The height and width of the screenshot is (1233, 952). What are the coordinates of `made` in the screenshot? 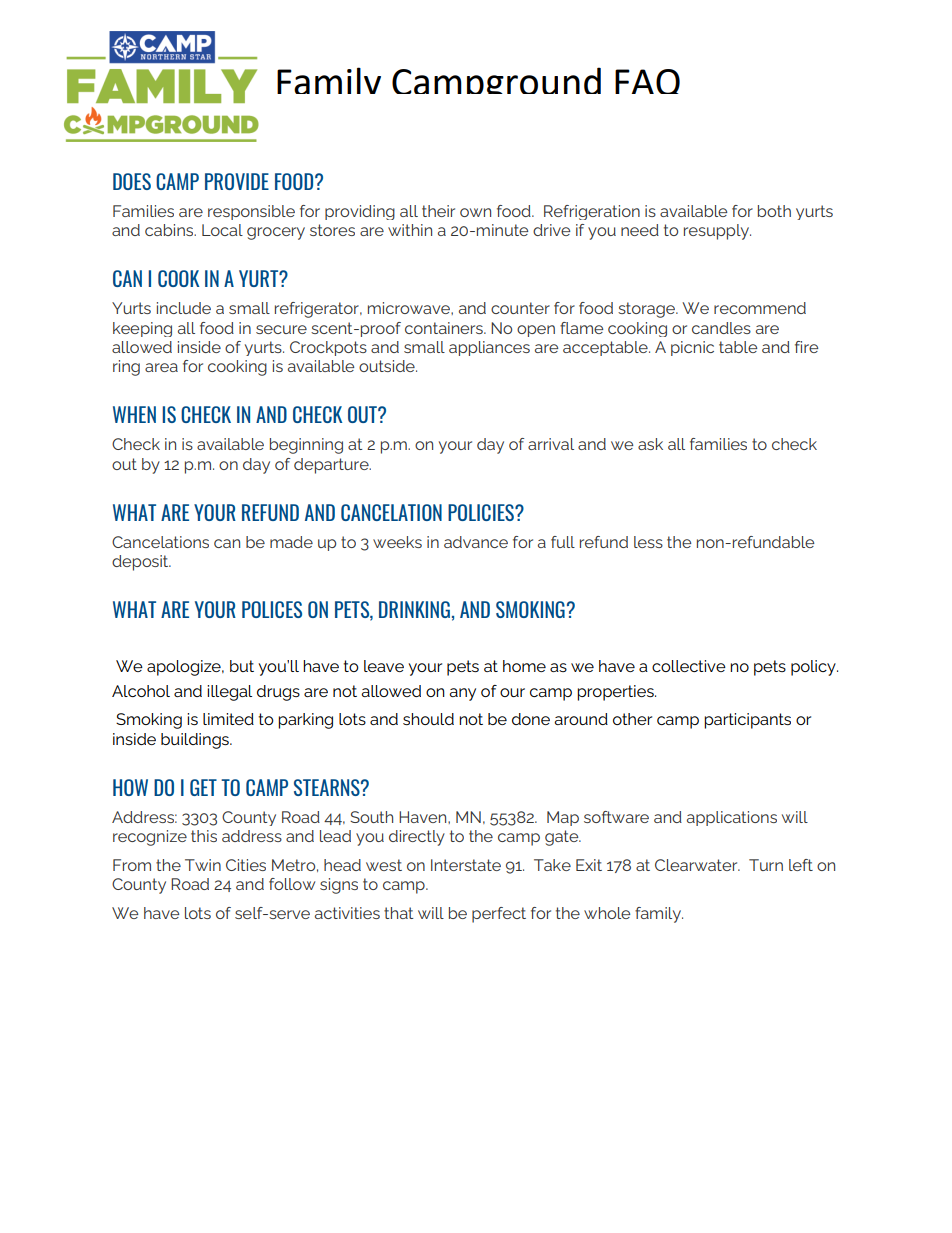 It's located at (291, 542).
